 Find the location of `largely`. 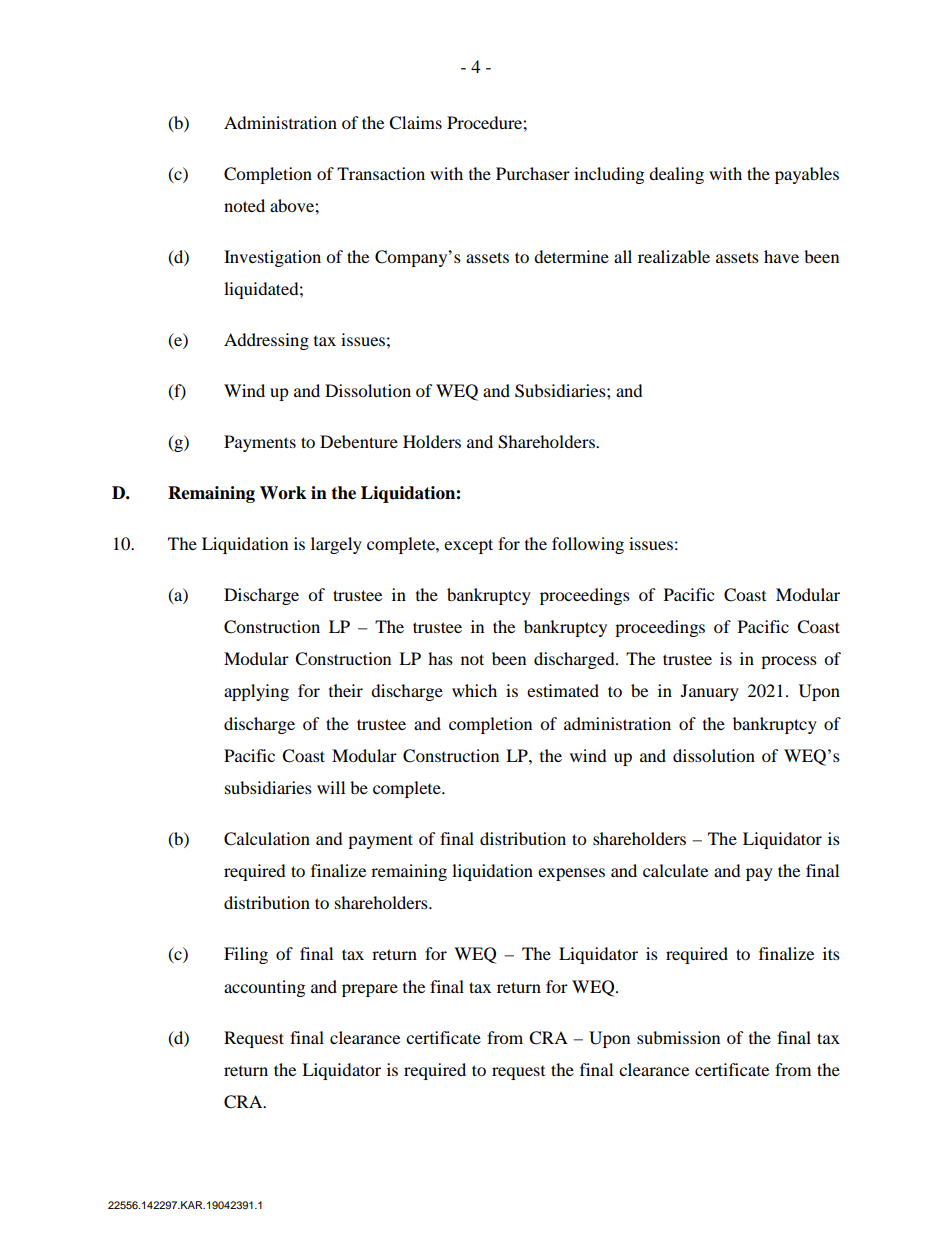

largely is located at coordinates (336, 545).
